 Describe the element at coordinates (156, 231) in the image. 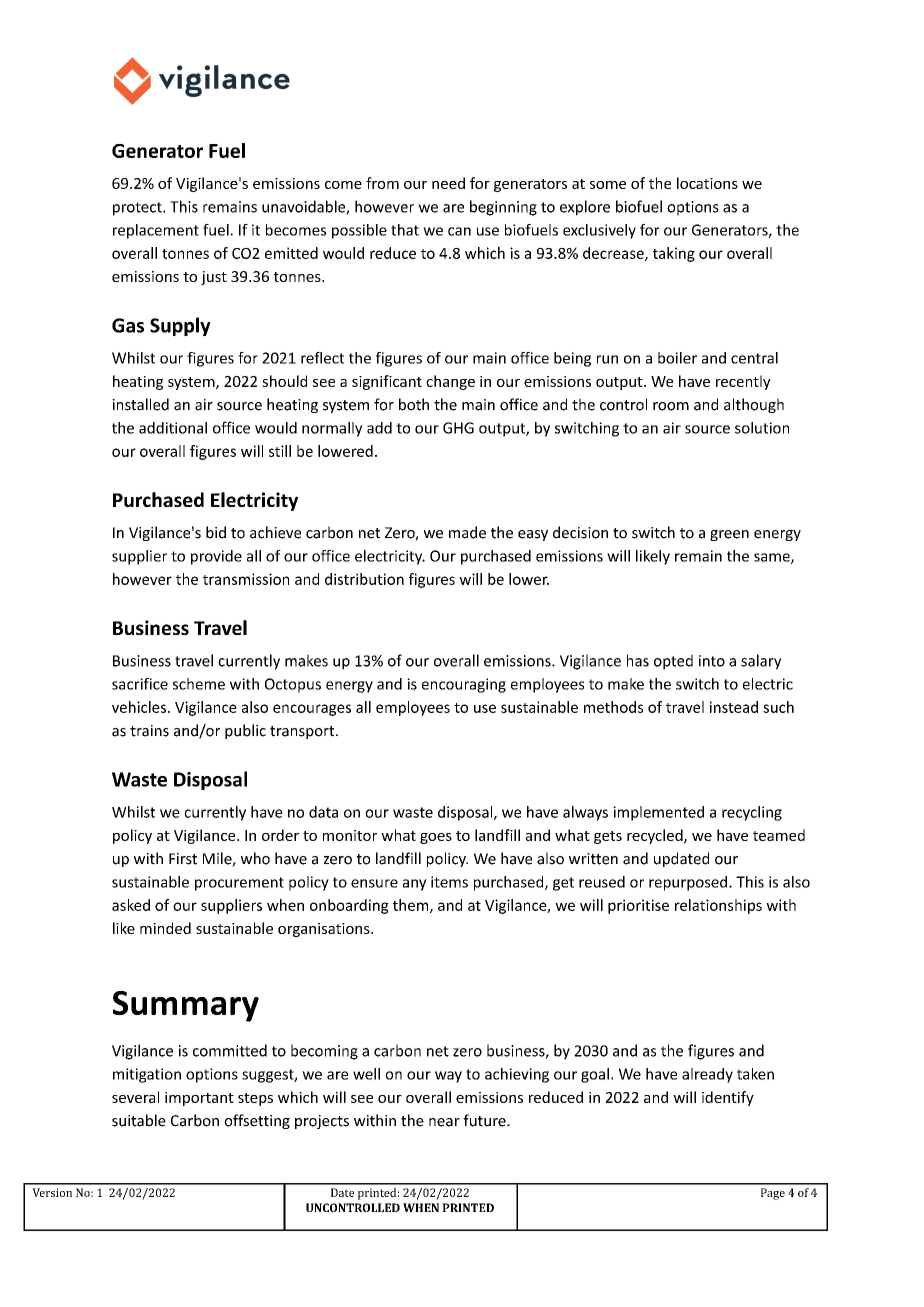

I see `replacement` at that location.
